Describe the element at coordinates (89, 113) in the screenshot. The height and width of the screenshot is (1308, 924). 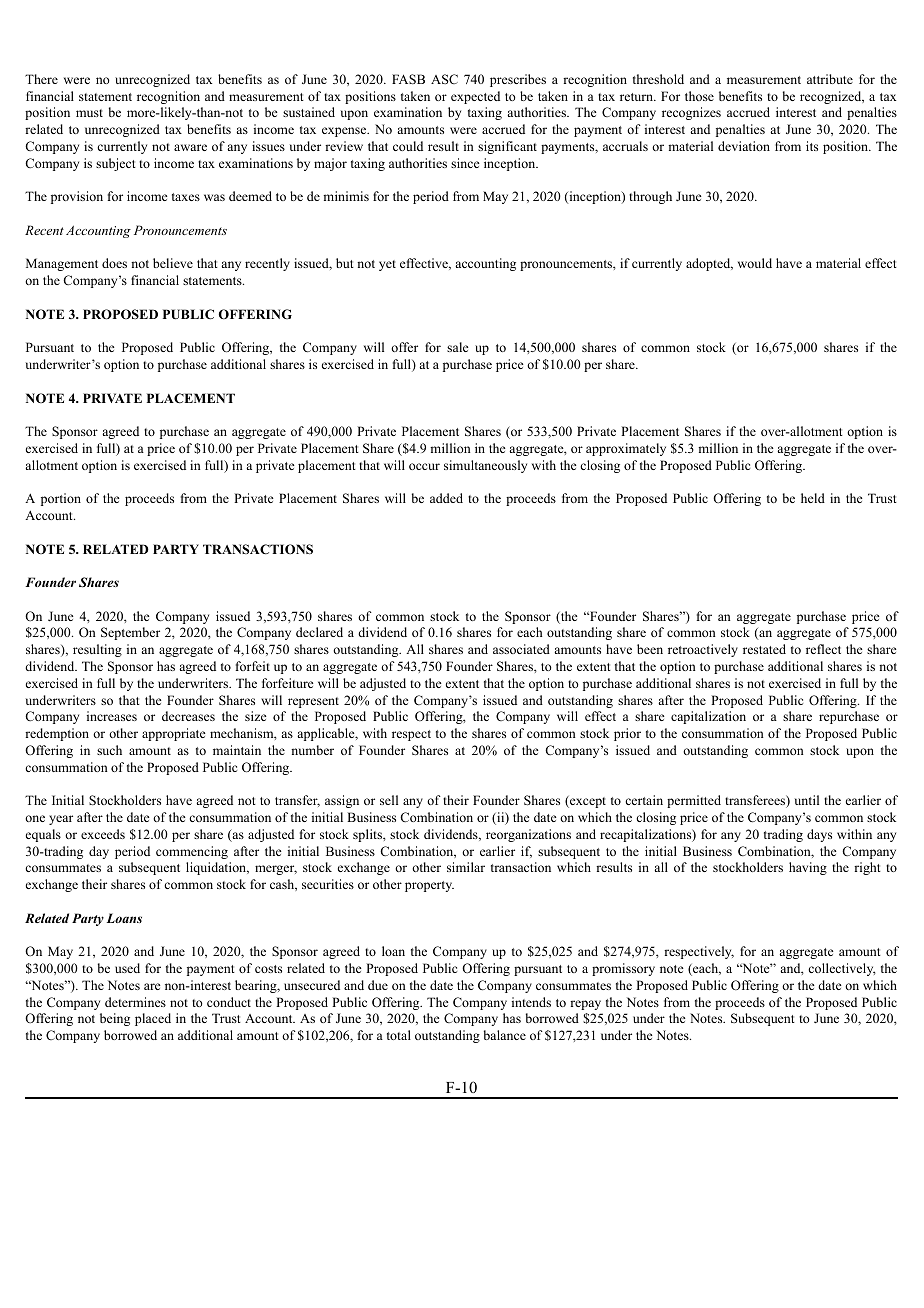
I see `must` at that location.
